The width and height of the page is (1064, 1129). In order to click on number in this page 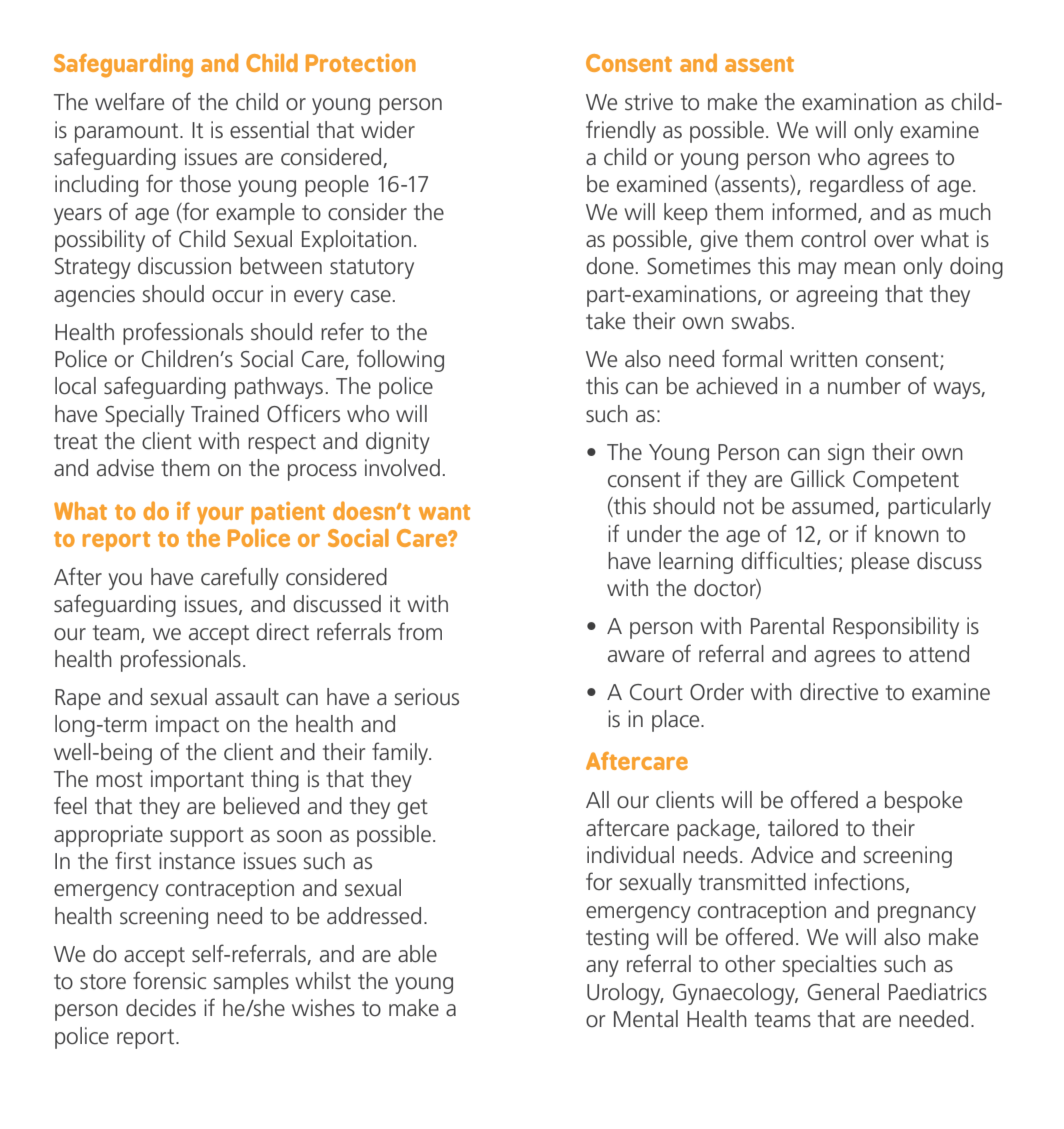, I will do `click(864, 386)`.
